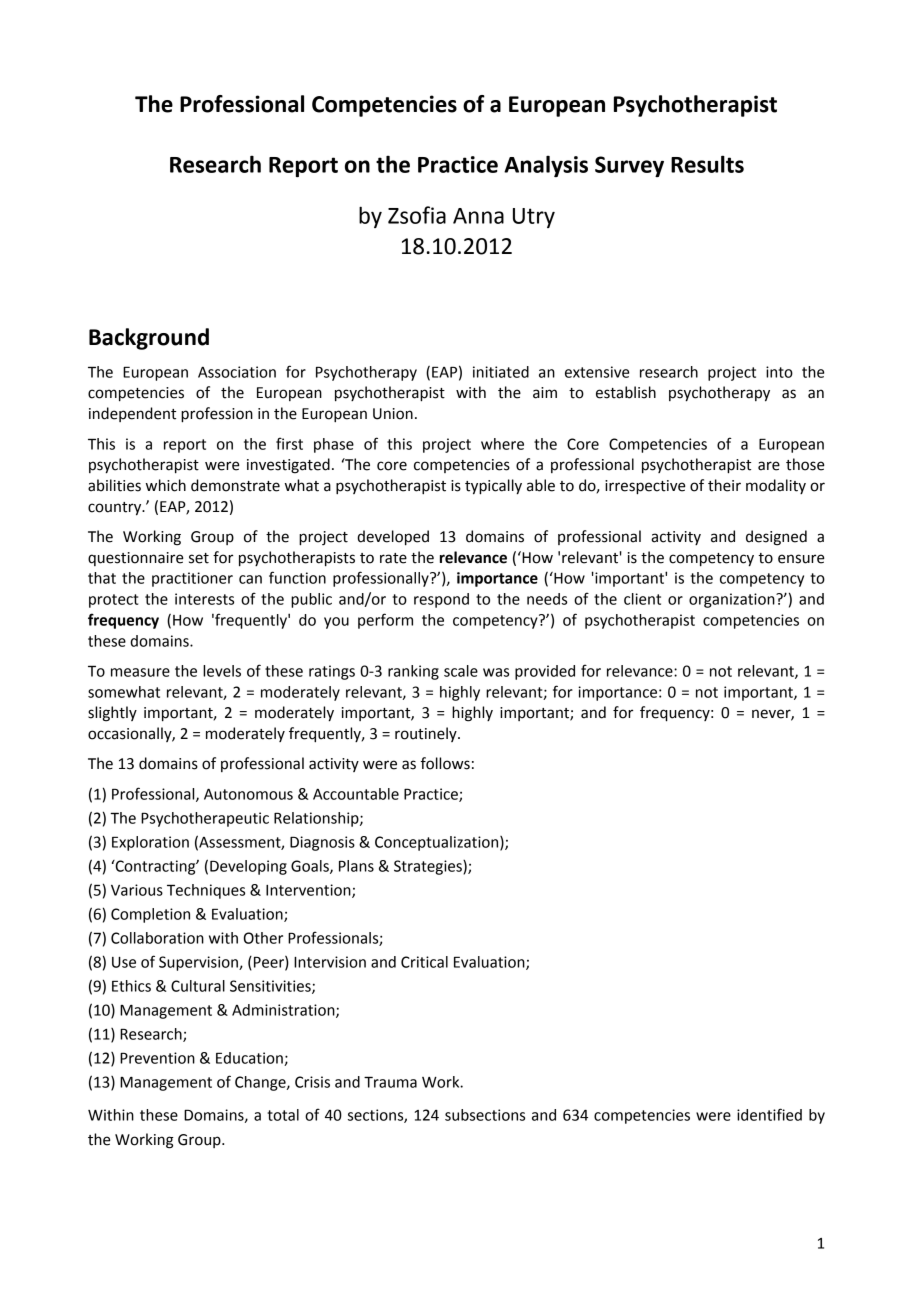  What do you see at coordinates (724, 485) in the image?
I see `their` at bounding box center [724, 485].
